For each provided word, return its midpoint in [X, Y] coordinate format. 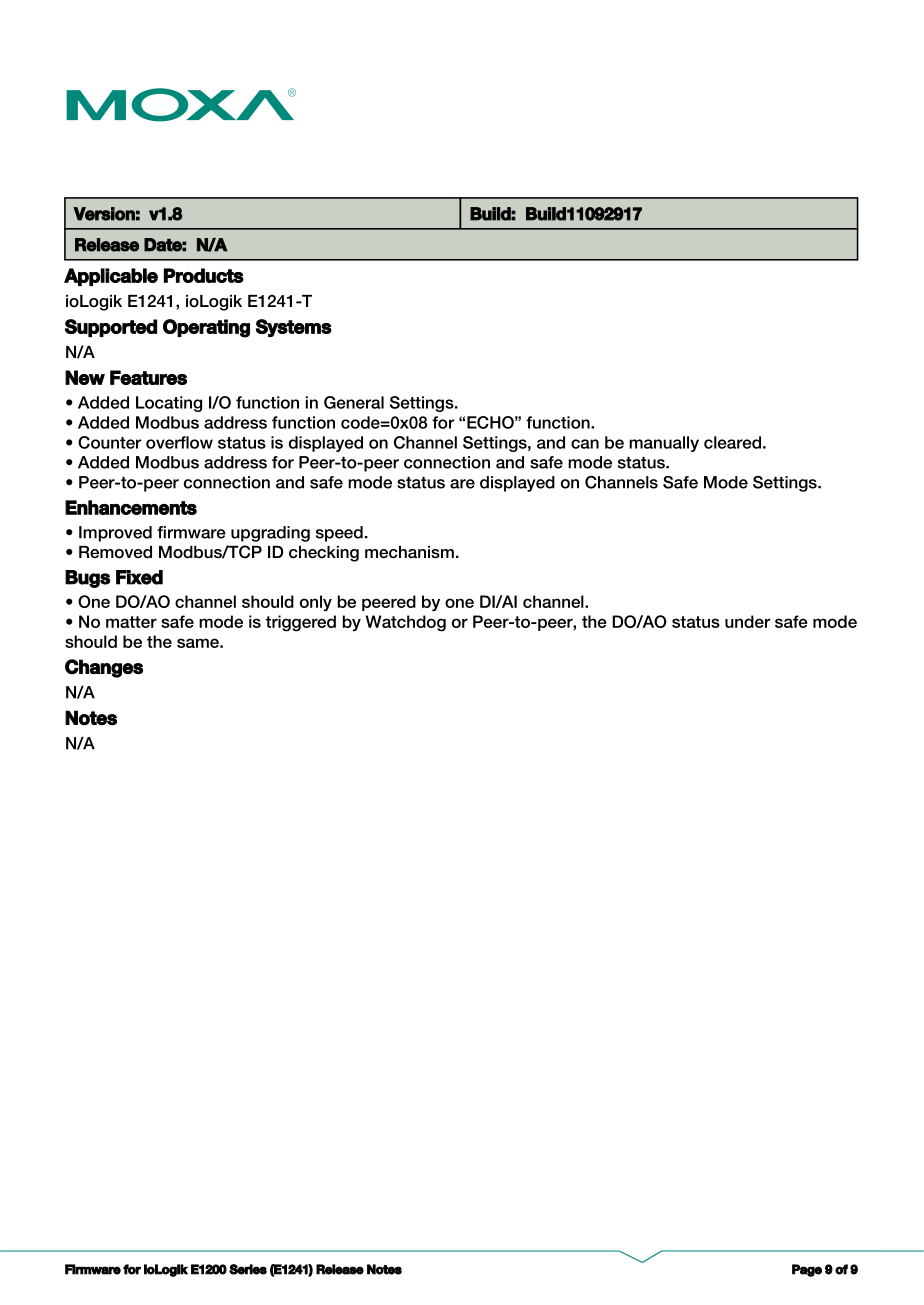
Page [807, 1270]
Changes [104, 668]
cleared [732, 442]
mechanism [409, 552]
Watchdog [406, 623]
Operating [206, 328]
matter [131, 622]
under [747, 621]
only [316, 603]
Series [248, 1269]
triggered [301, 623]
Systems [294, 328]
